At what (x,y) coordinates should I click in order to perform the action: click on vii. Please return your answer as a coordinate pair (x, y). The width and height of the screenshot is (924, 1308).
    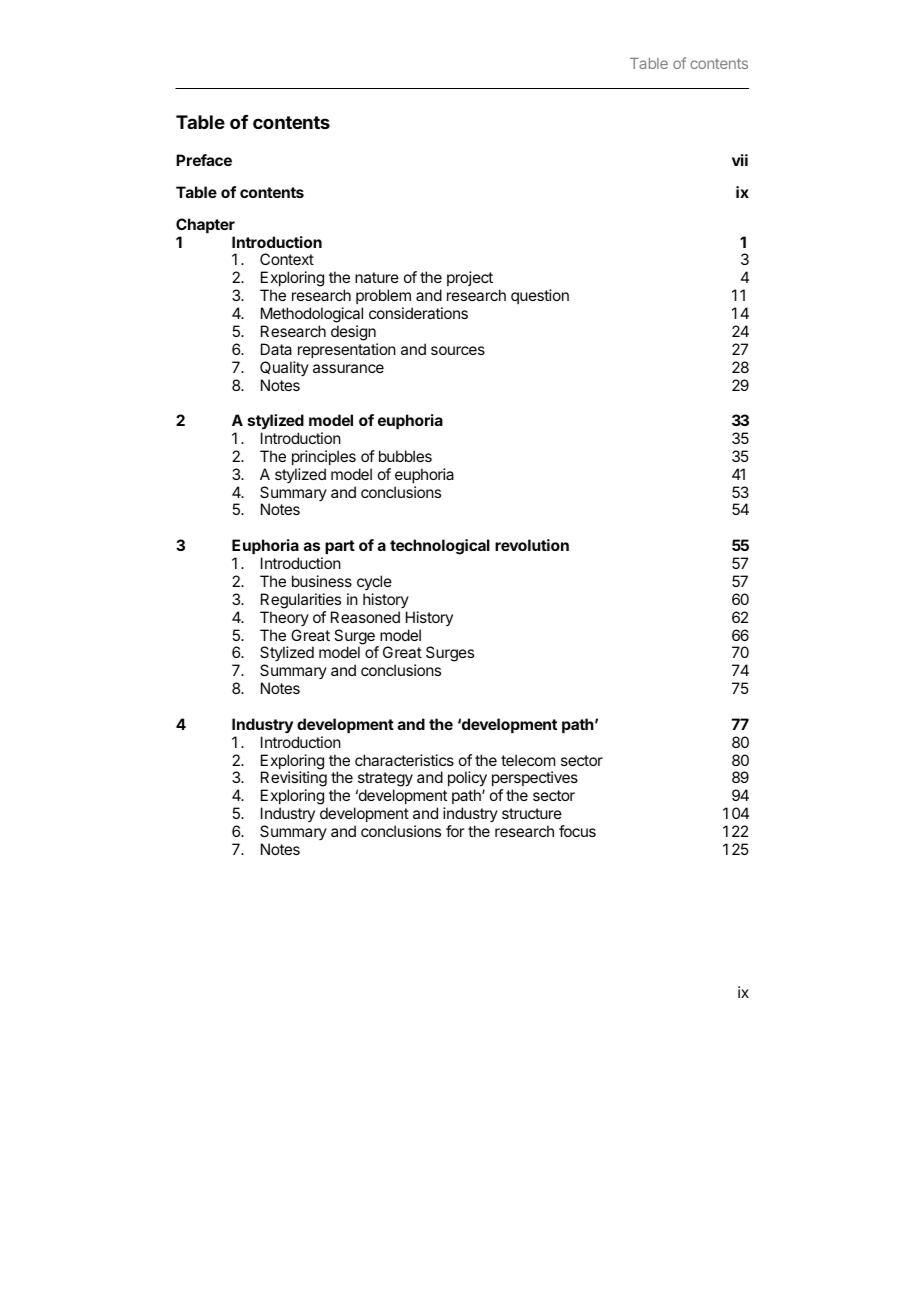
    Looking at the image, I should click on (740, 160).
